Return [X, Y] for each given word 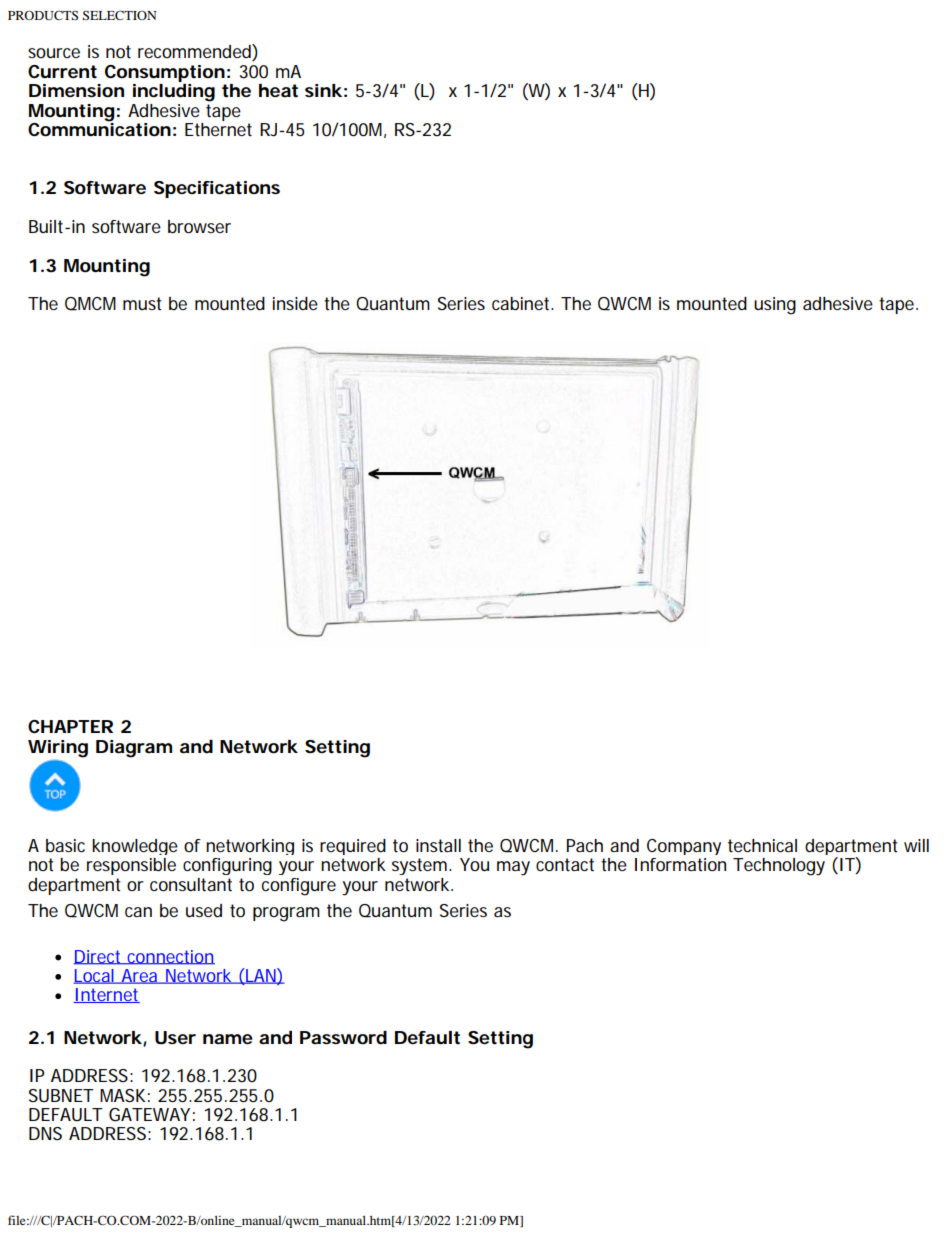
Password [343, 1037]
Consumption [165, 73]
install [438, 846]
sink [323, 90]
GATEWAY [149, 1114]
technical [762, 845]
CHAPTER [70, 726]
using [775, 306]
